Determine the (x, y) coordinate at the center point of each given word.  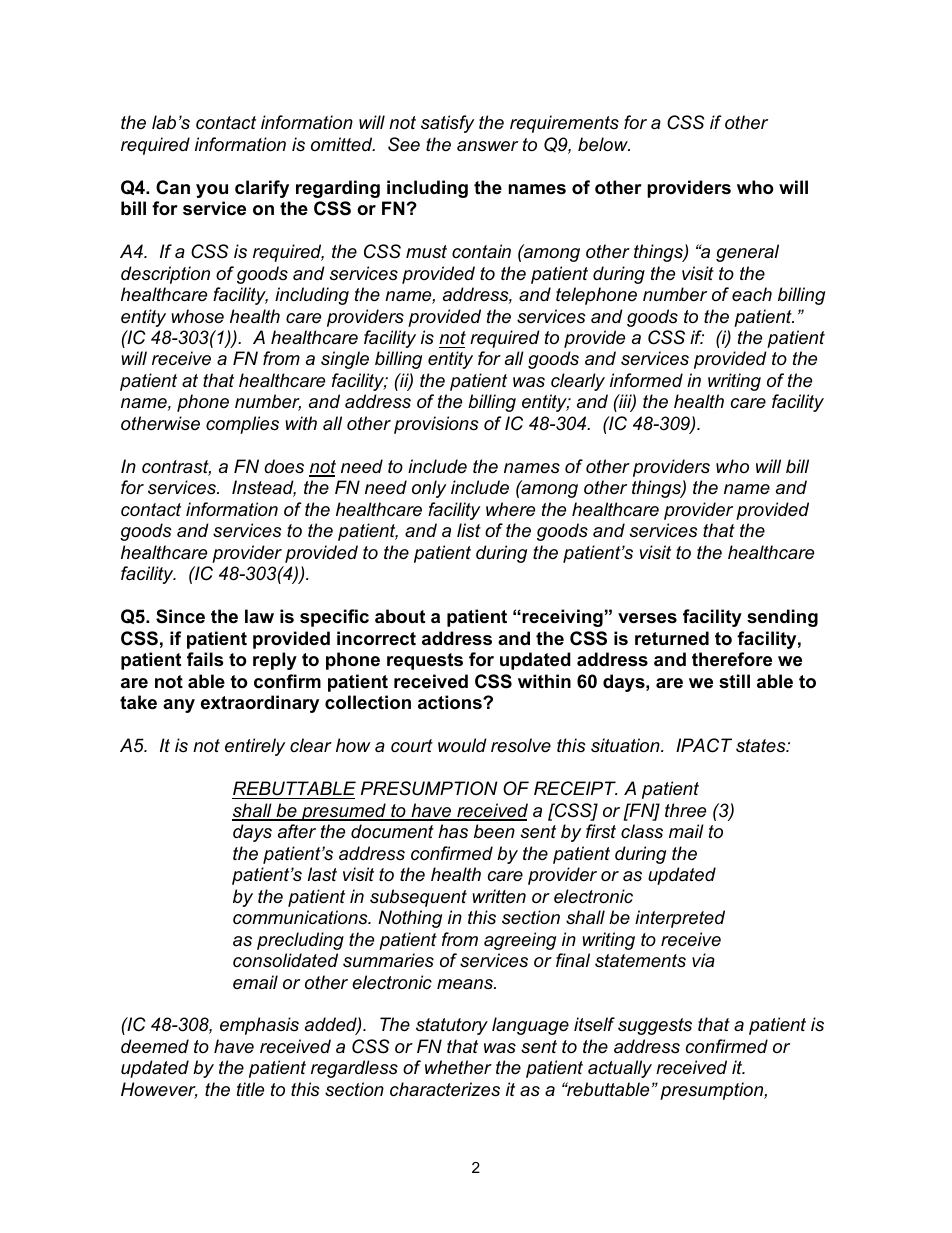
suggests (655, 1026)
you (212, 191)
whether (458, 1067)
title (250, 1089)
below (604, 144)
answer (487, 146)
